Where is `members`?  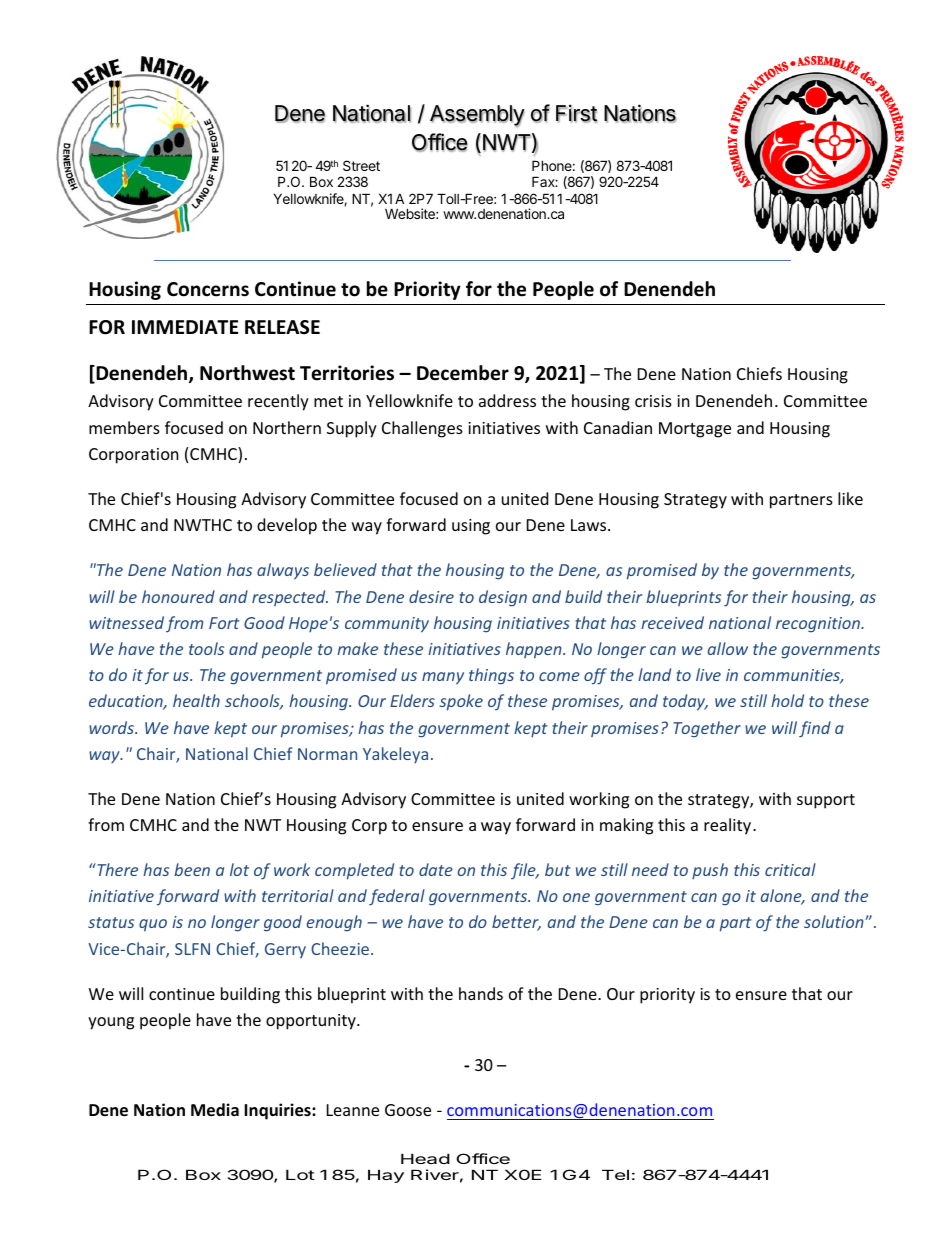
members is located at coordinates (124, 427).
